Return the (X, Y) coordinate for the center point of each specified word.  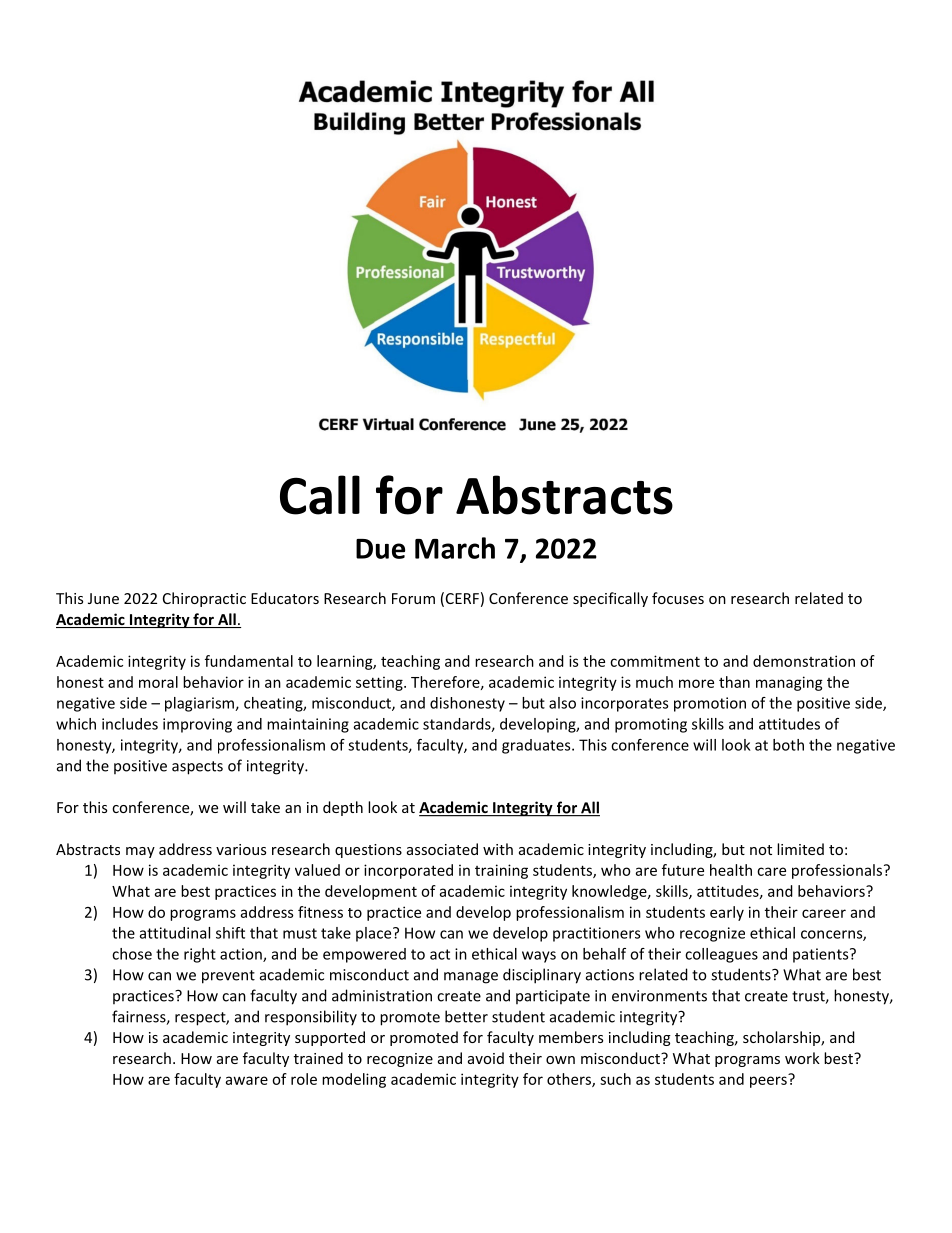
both (788, 745)
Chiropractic (204, 599)
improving (197, 725)
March (455, 548)
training (501, 871)
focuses (678, 598)
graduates (537, 746)
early (727, 913)
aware (247, 1080)
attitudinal (175, 933)
